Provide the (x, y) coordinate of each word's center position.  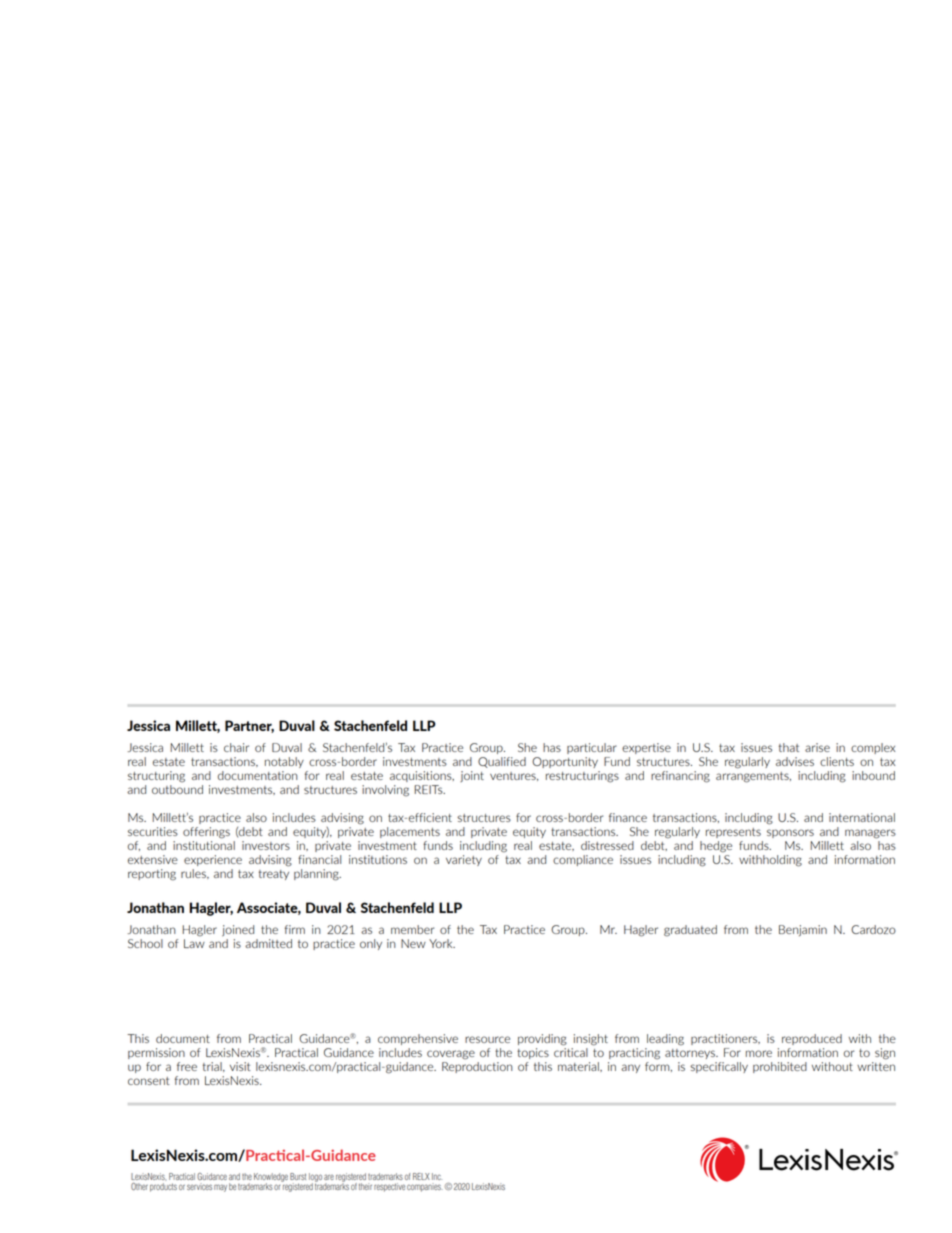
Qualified (502, 762)
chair (236, 747)
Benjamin (803, 930)
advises (795, 761)
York (442, 943)
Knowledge (271, 1178)
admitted (268, 943)
